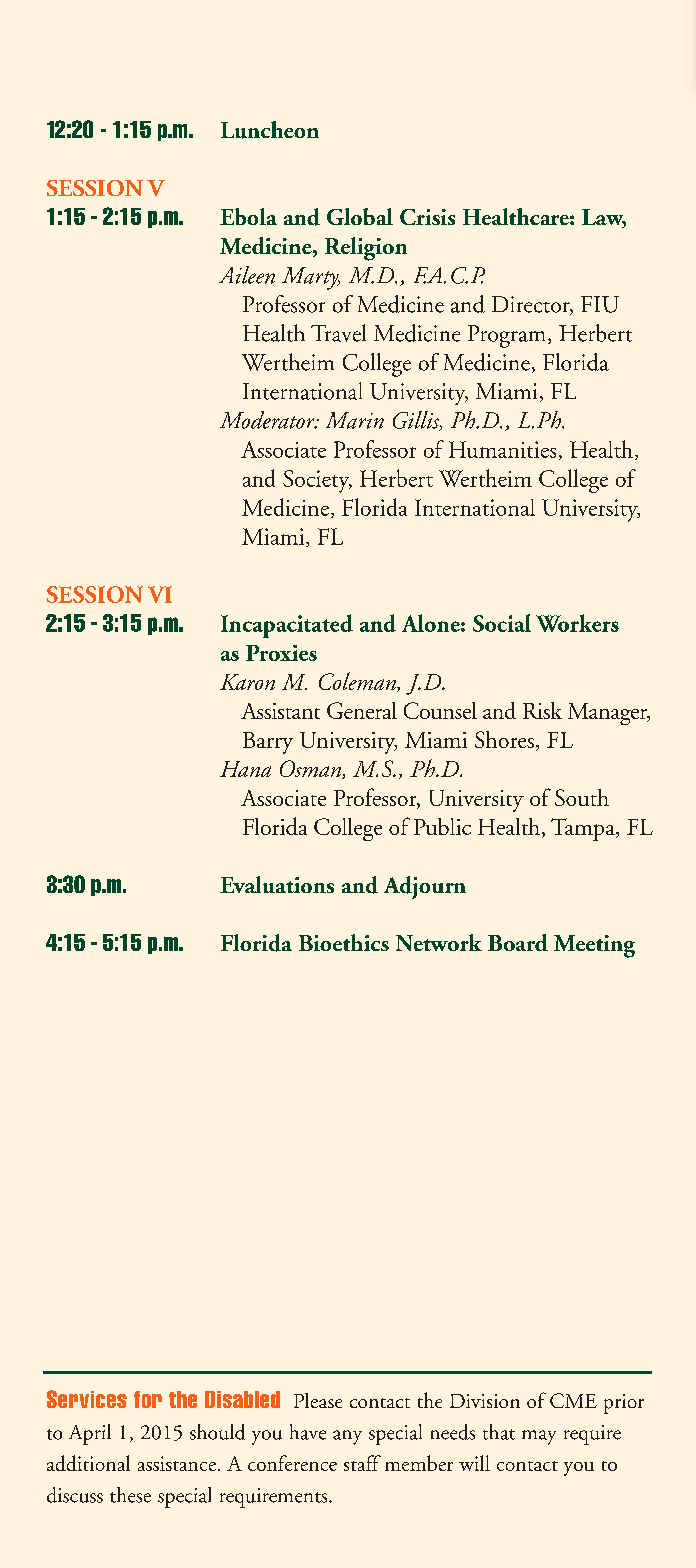 This screenshot has height=1568, width=696. Describe the element at coordinates (600, 304) in the screenshot. I see `FIU` at that location.
